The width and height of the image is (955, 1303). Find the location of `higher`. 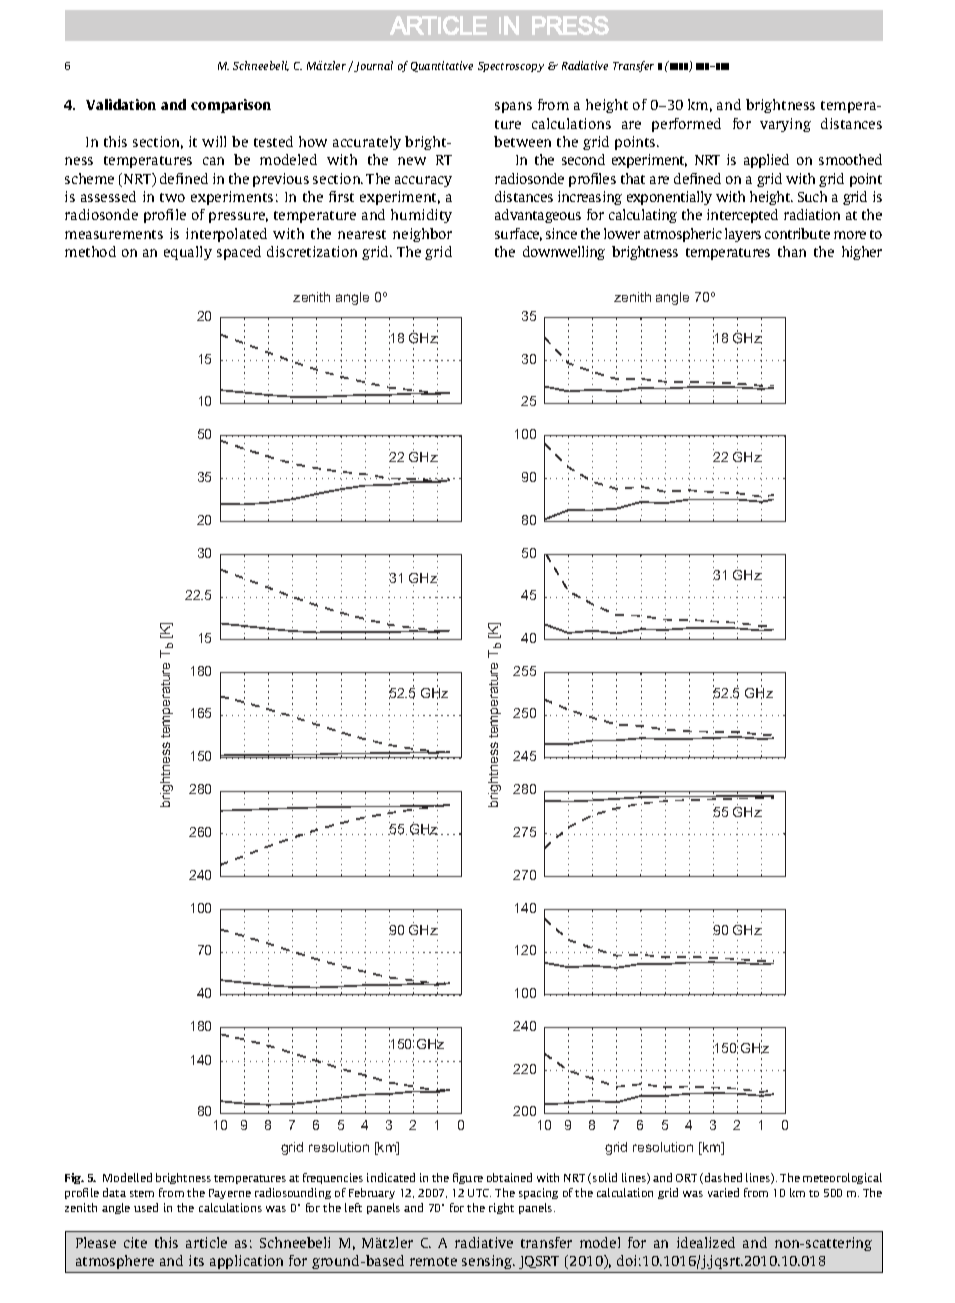

higher is located at coordinates (862, 253).
